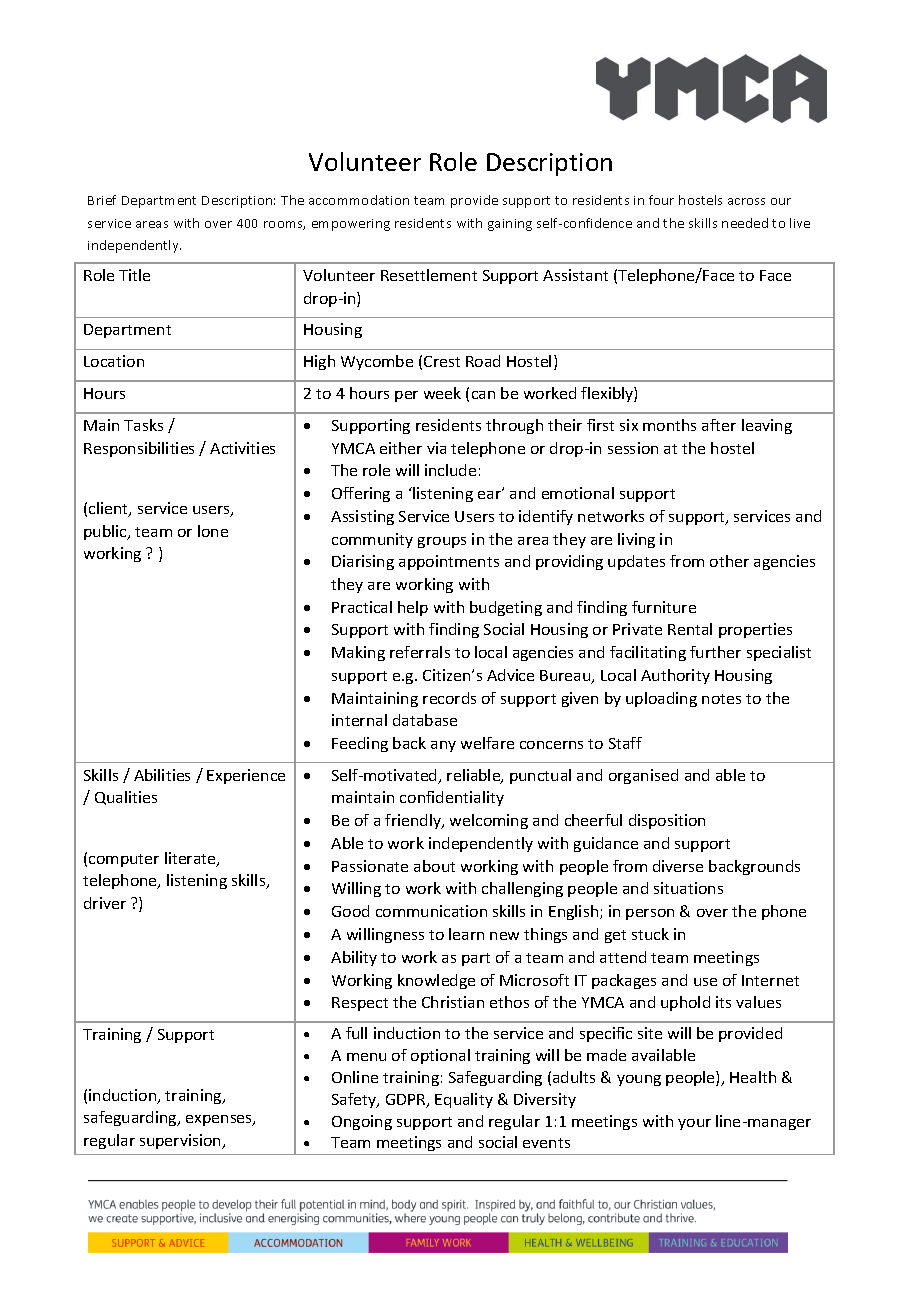  Describe the element at coordinates (449, 698) in the document. I see `records` at that location.
